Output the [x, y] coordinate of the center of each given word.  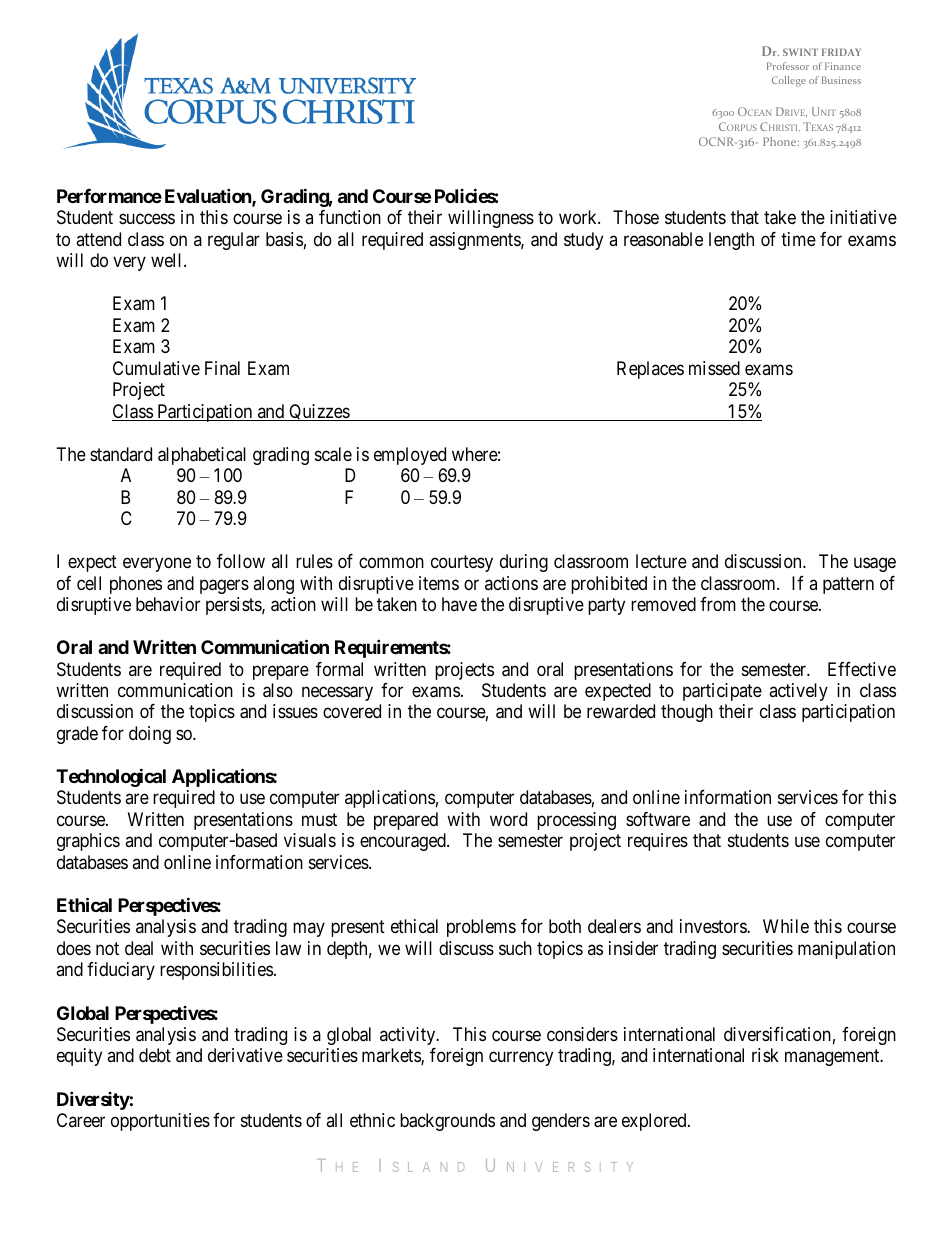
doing [150, 735]
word [508, 819]
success [147, 219]
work [579, 217]
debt [155, 1055]
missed [714, 368]
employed [410, 456]
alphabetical [202, 456]
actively [798, 692]
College [789, 81]
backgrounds [447, 1122]
